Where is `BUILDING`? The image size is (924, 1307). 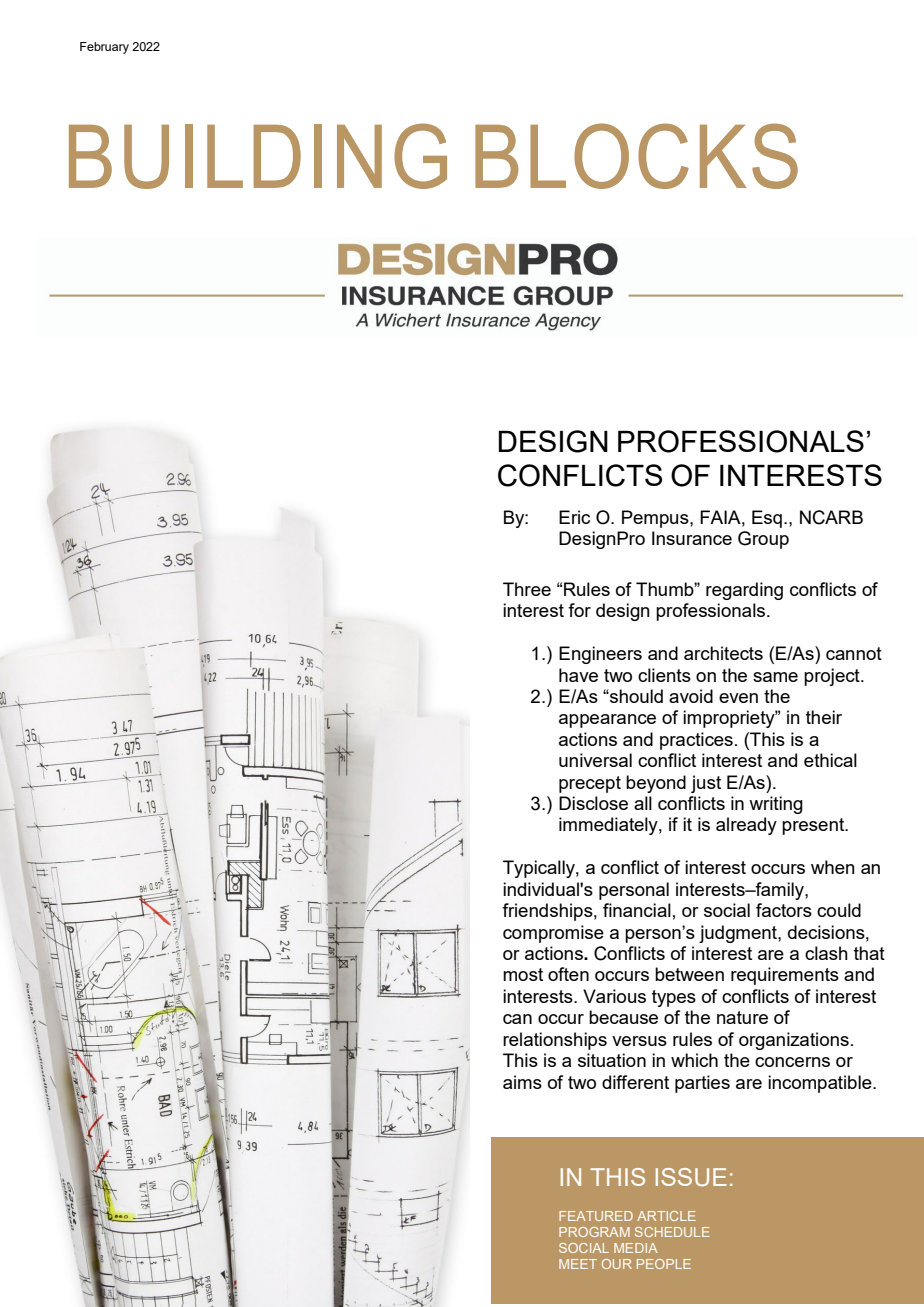
BUILDING is located at coordinates (258, 156).
